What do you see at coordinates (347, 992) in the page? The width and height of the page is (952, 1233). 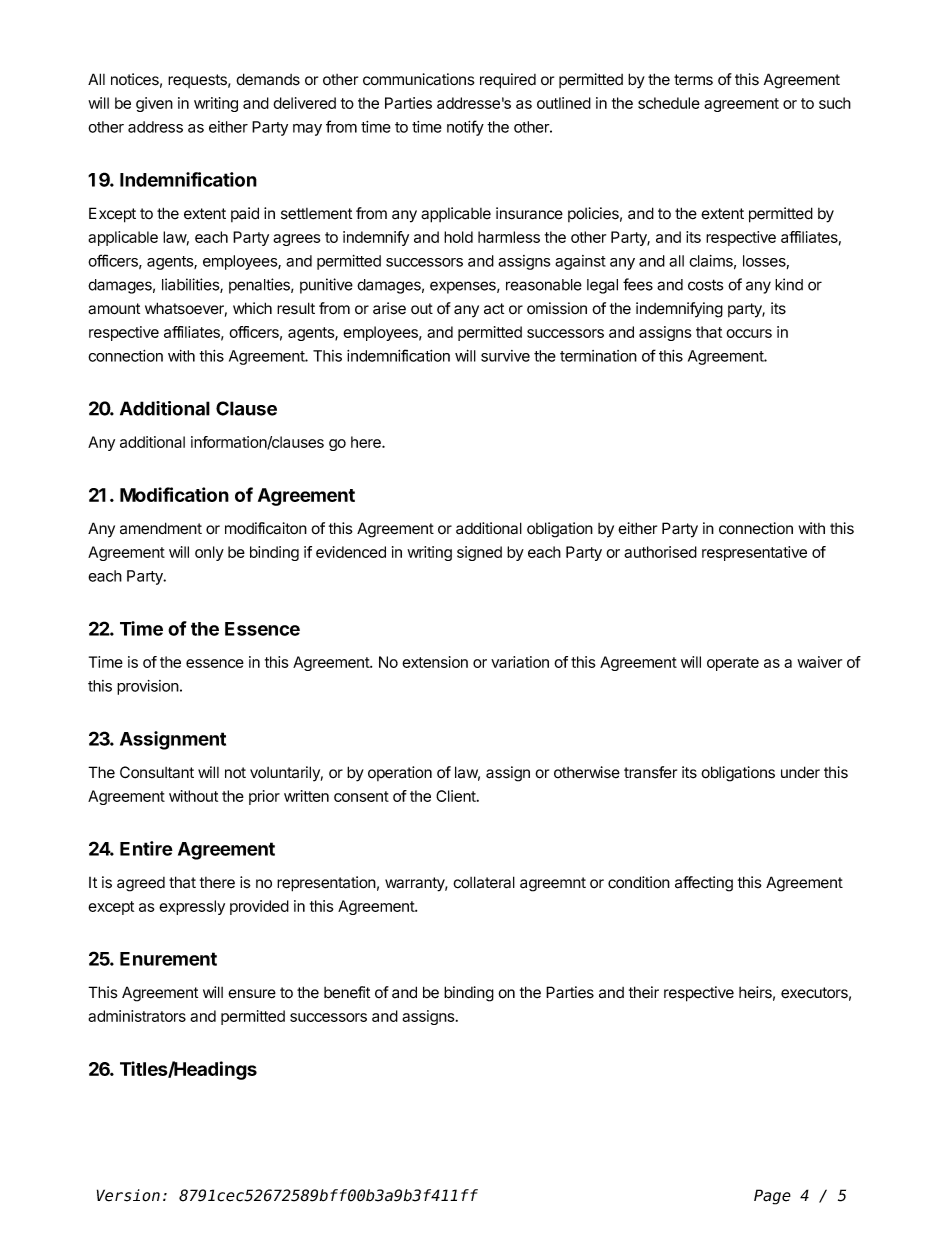 I see `benefit` at bounding box center [347, 992].
